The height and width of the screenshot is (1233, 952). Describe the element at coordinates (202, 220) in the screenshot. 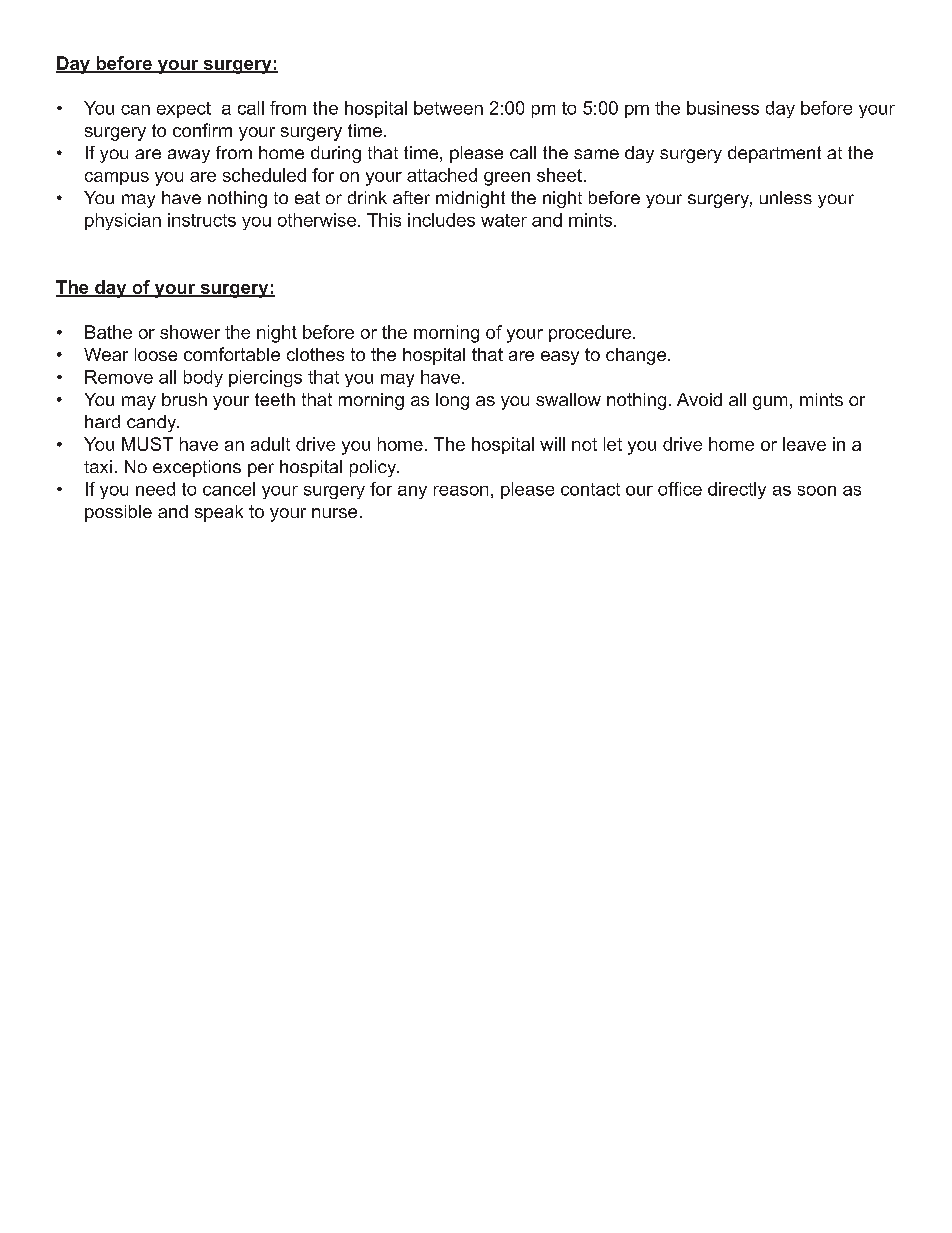

I see `instructs` at that location.
